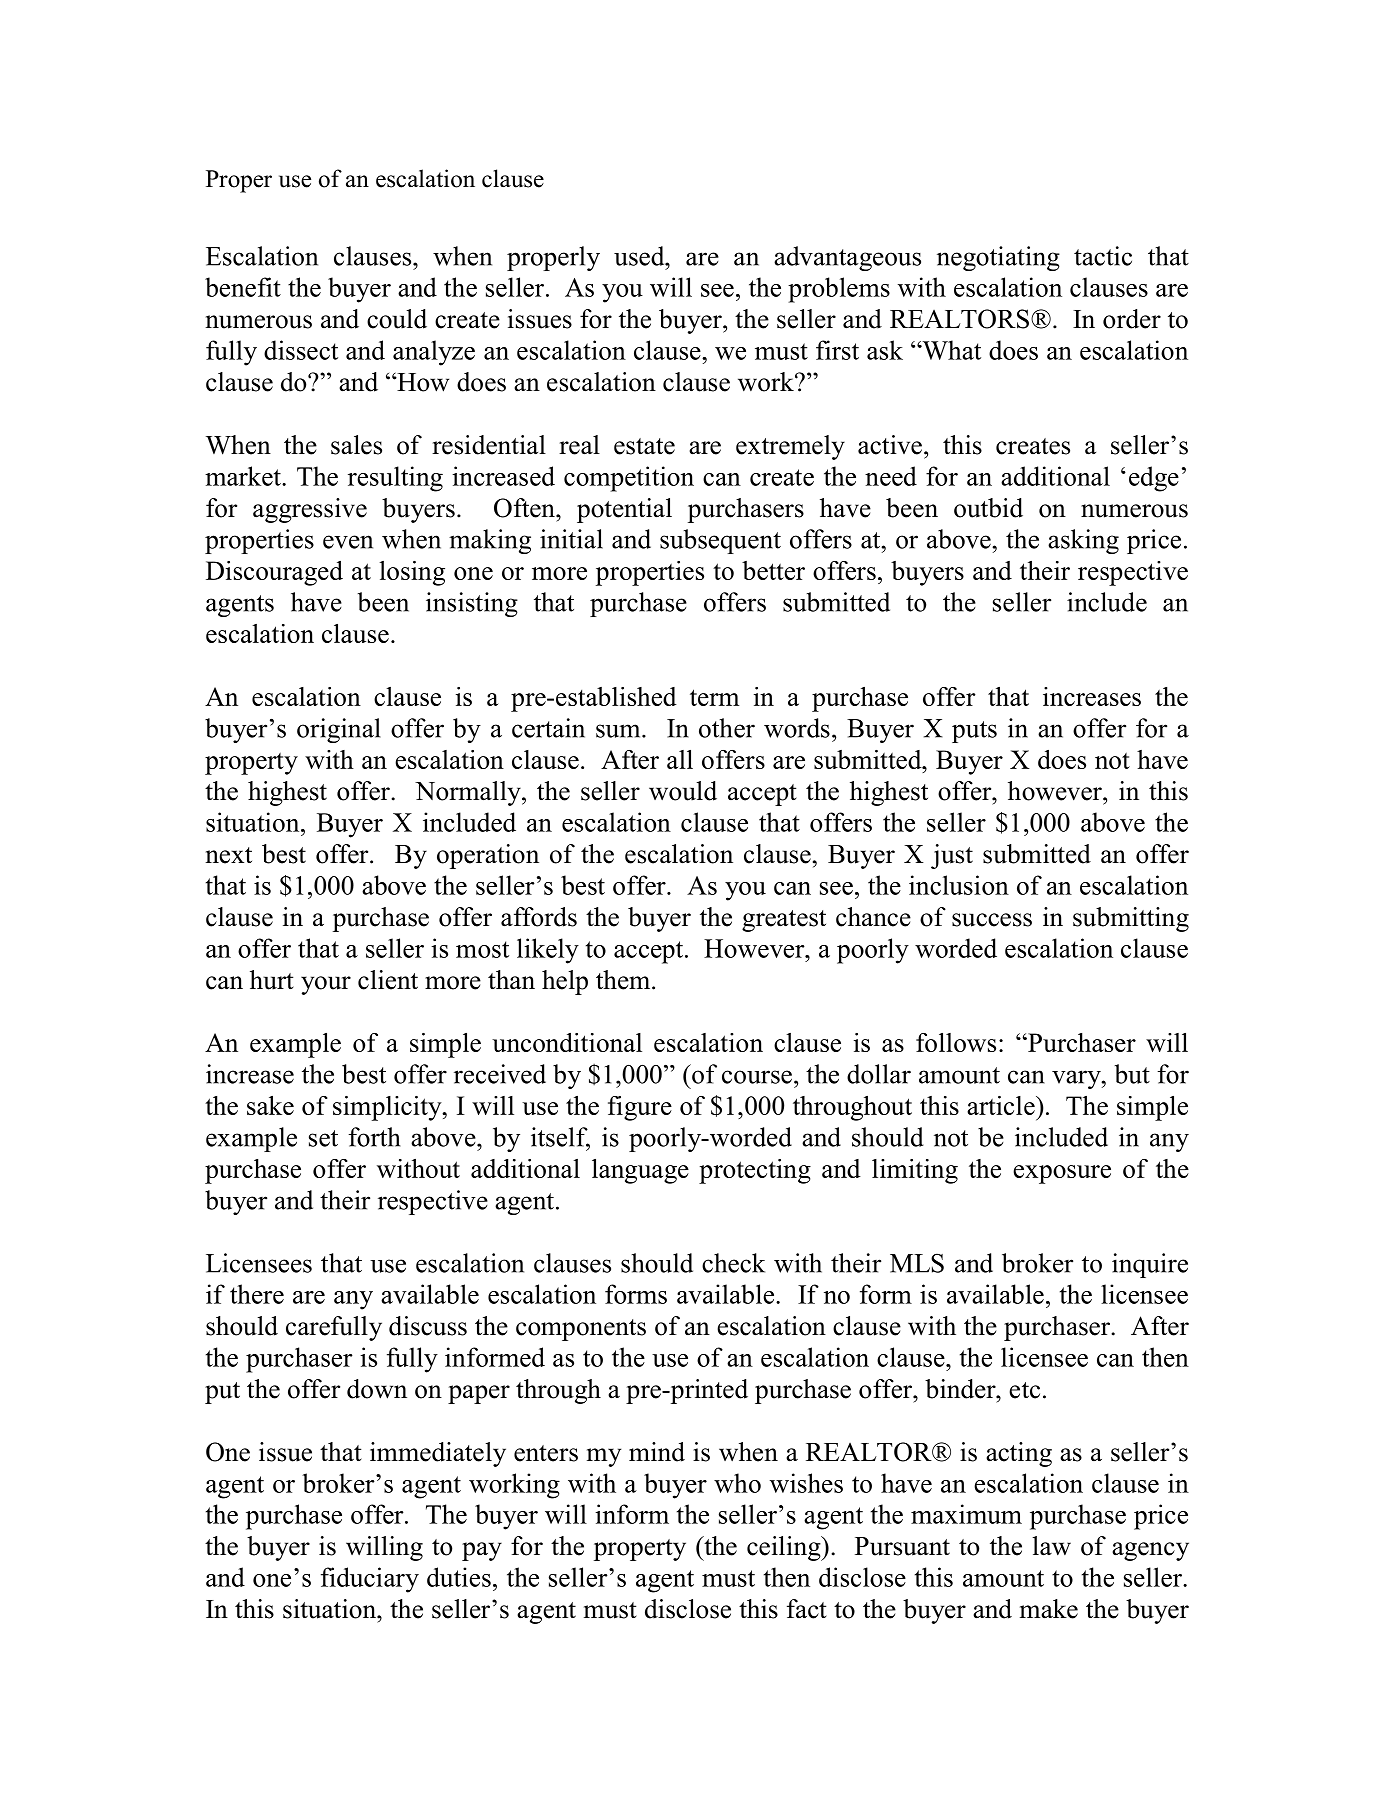  What do you see at coordinates (785, 1548) in the image?
I see `ceiling` at bounding box center [785, 1548].
